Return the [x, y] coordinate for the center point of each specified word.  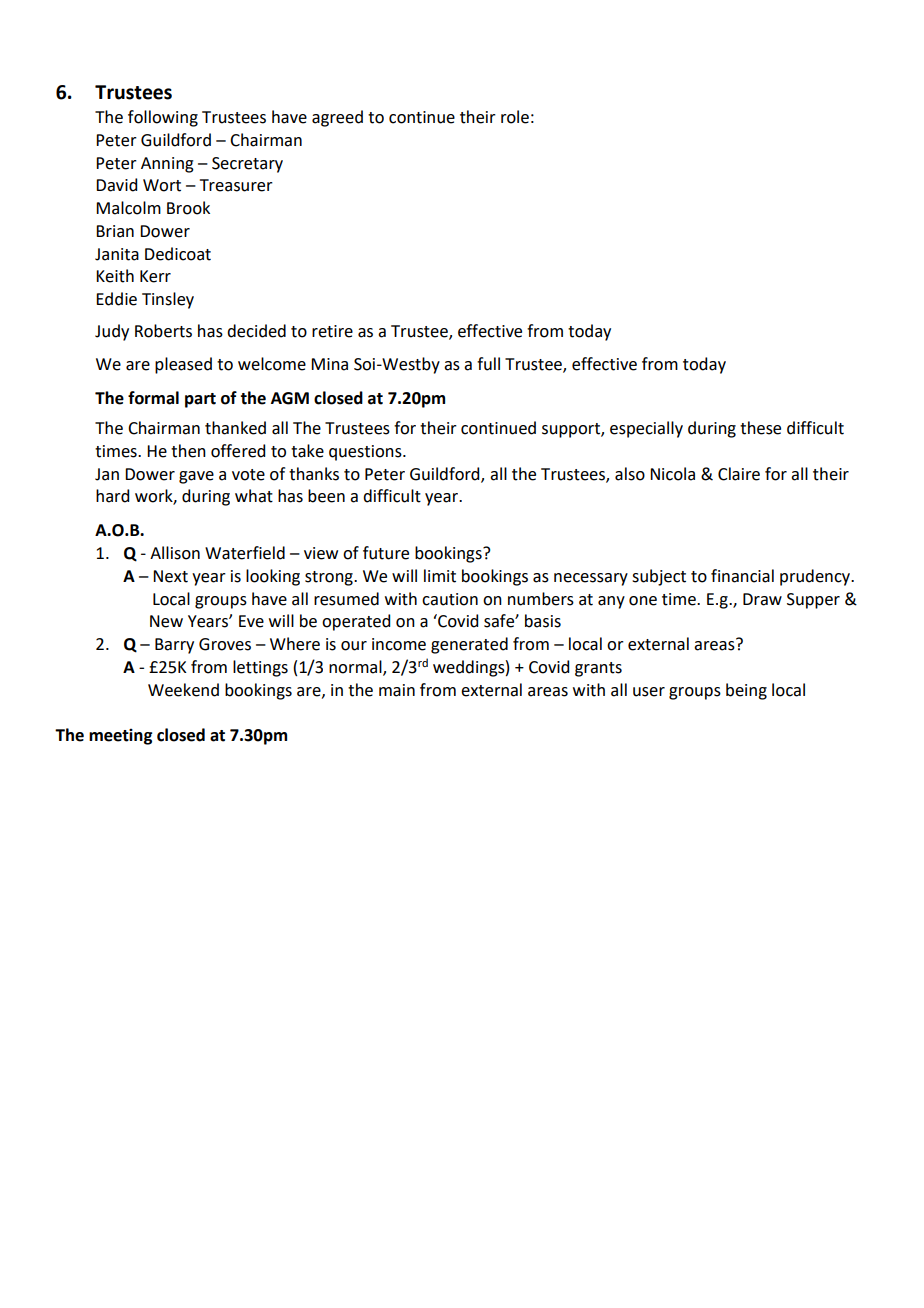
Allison [175, 553]
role [515, 117]
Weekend [183, 690]
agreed [337, 118]
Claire [739, 474]
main [397, 690]
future [386, 553]
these [760, 428]
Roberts [163, 331]
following [163, 118]
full [488, 364]
